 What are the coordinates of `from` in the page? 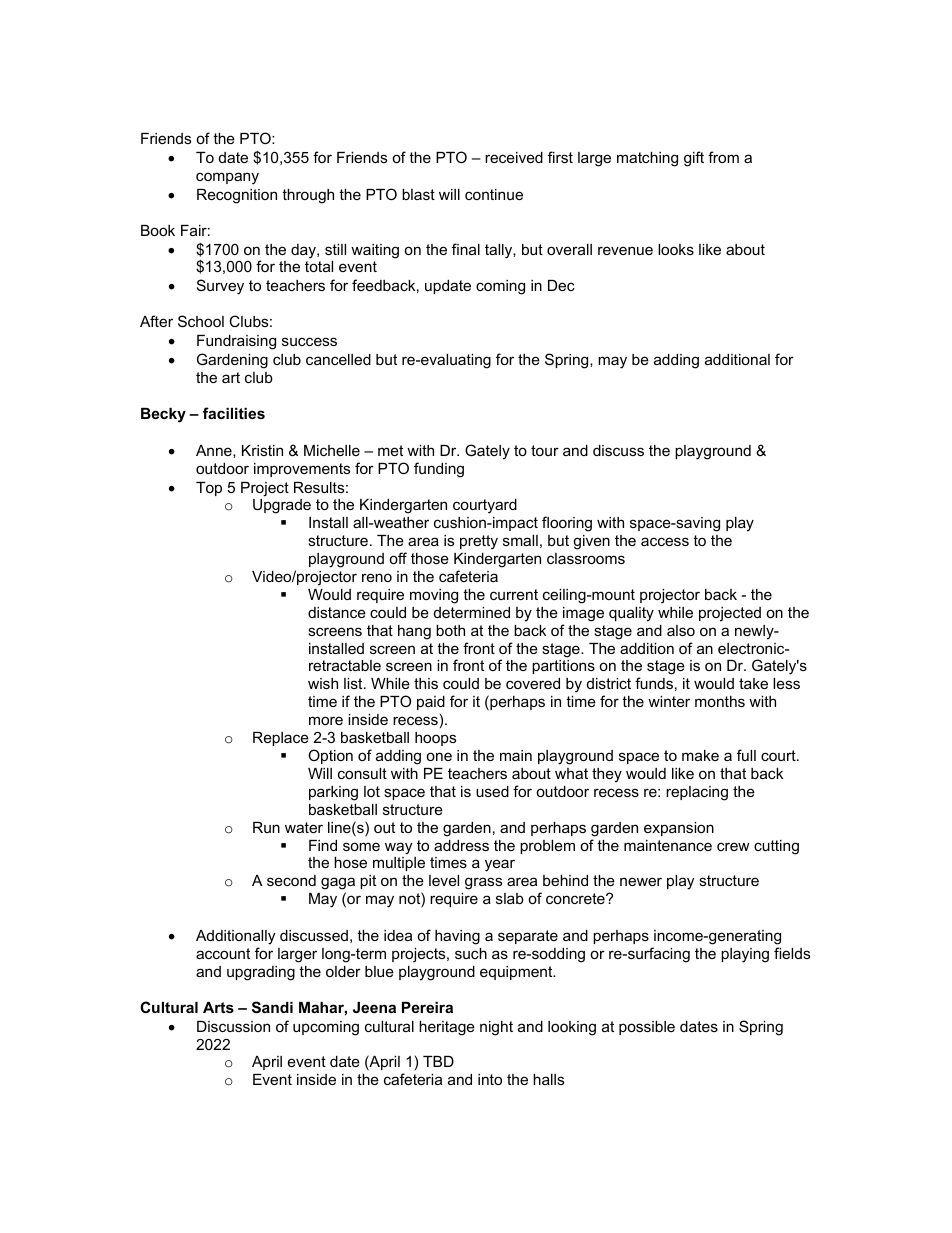 It's located at (723, 157).
